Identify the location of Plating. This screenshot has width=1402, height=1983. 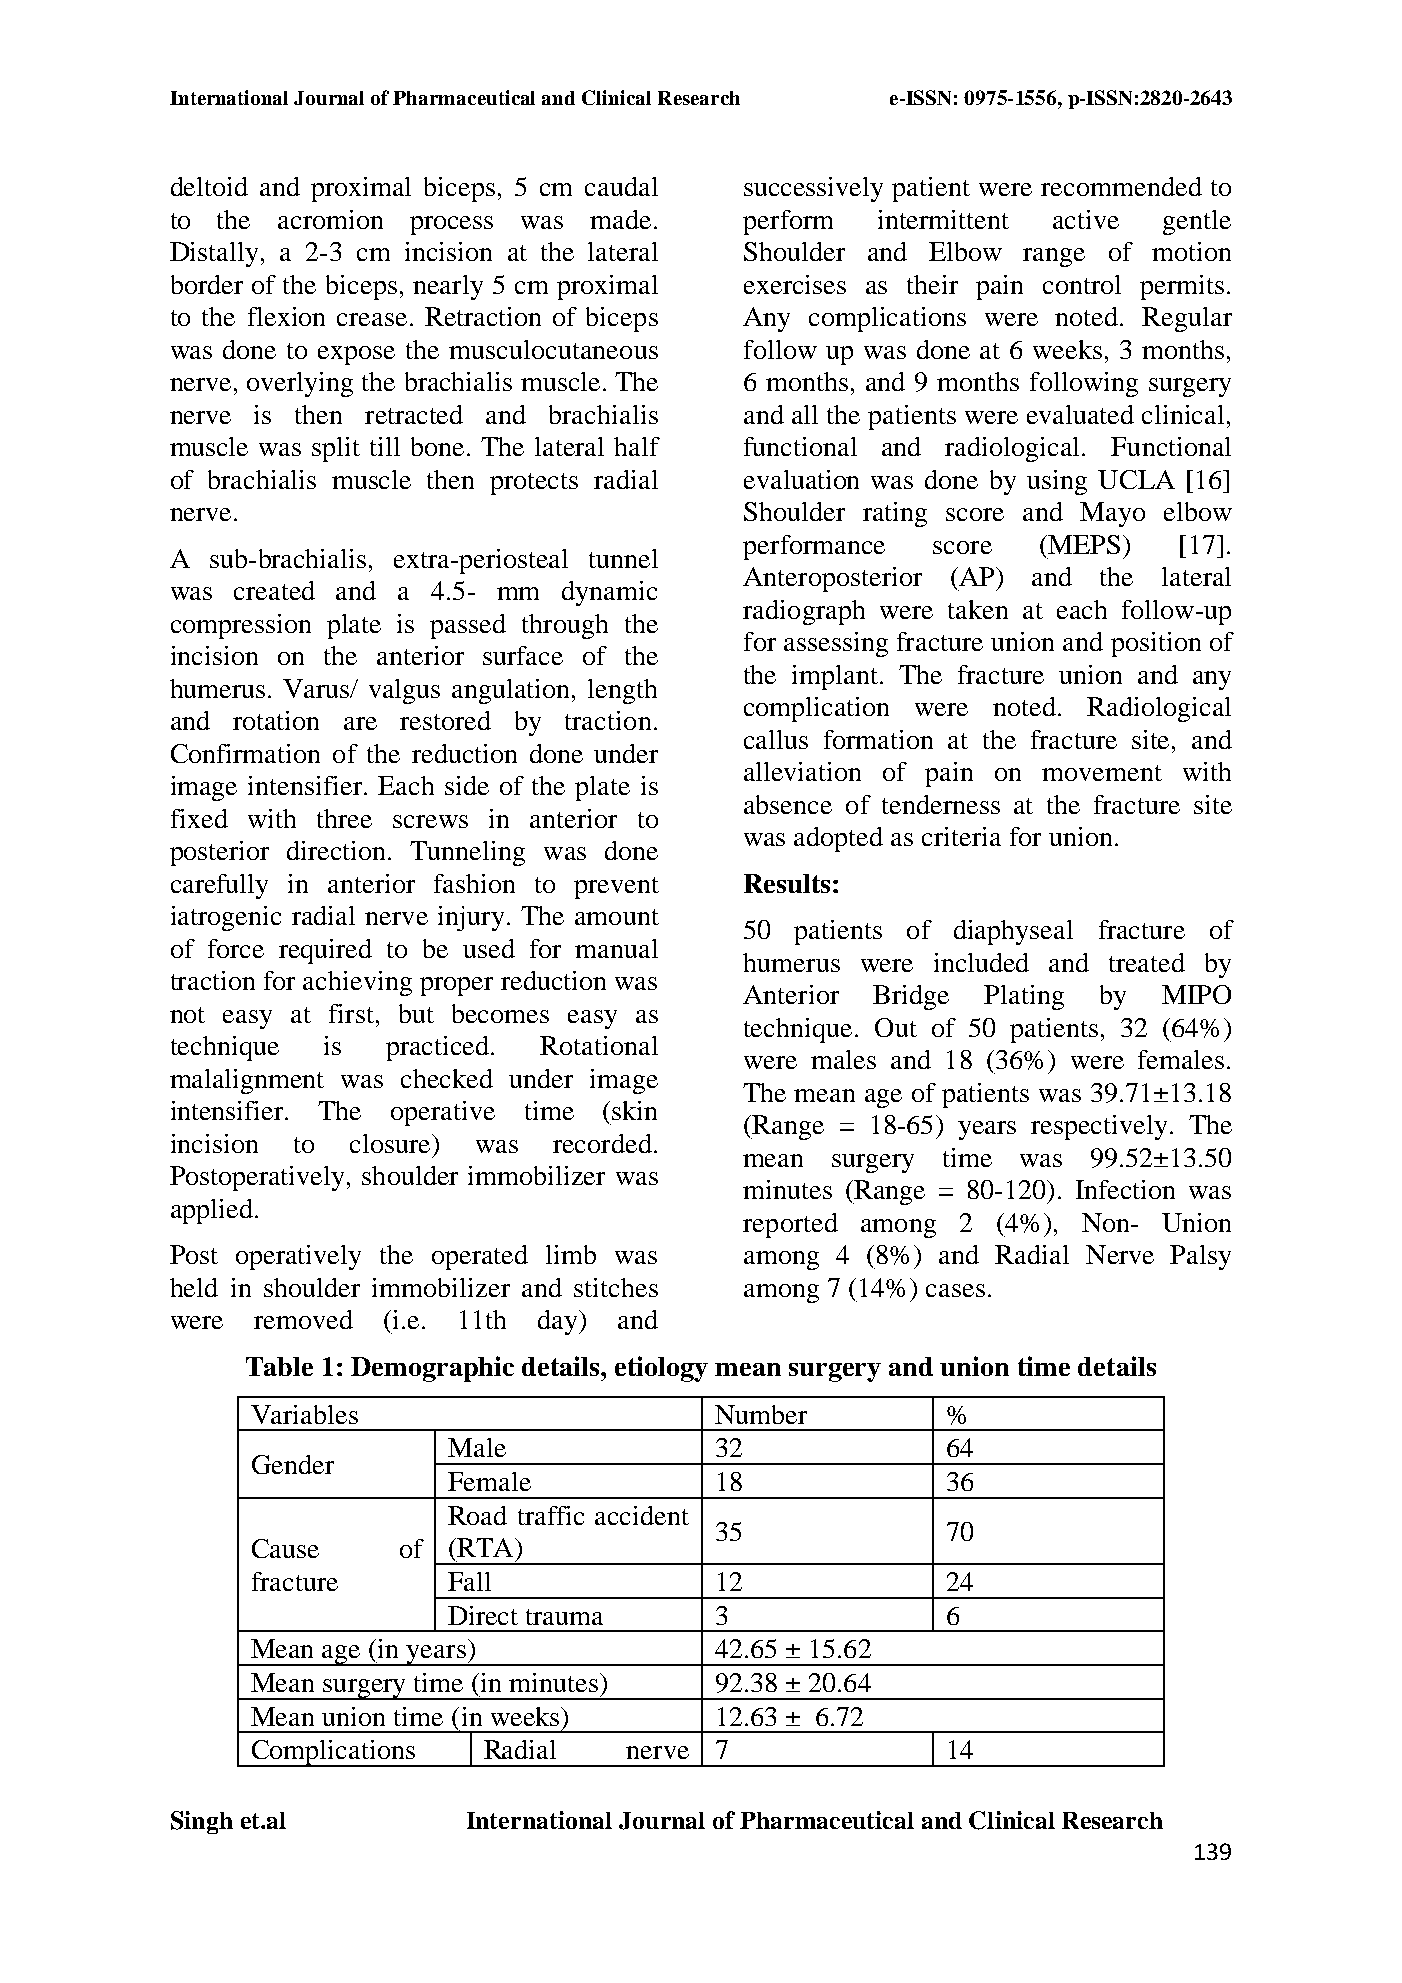
(1024, 997).
